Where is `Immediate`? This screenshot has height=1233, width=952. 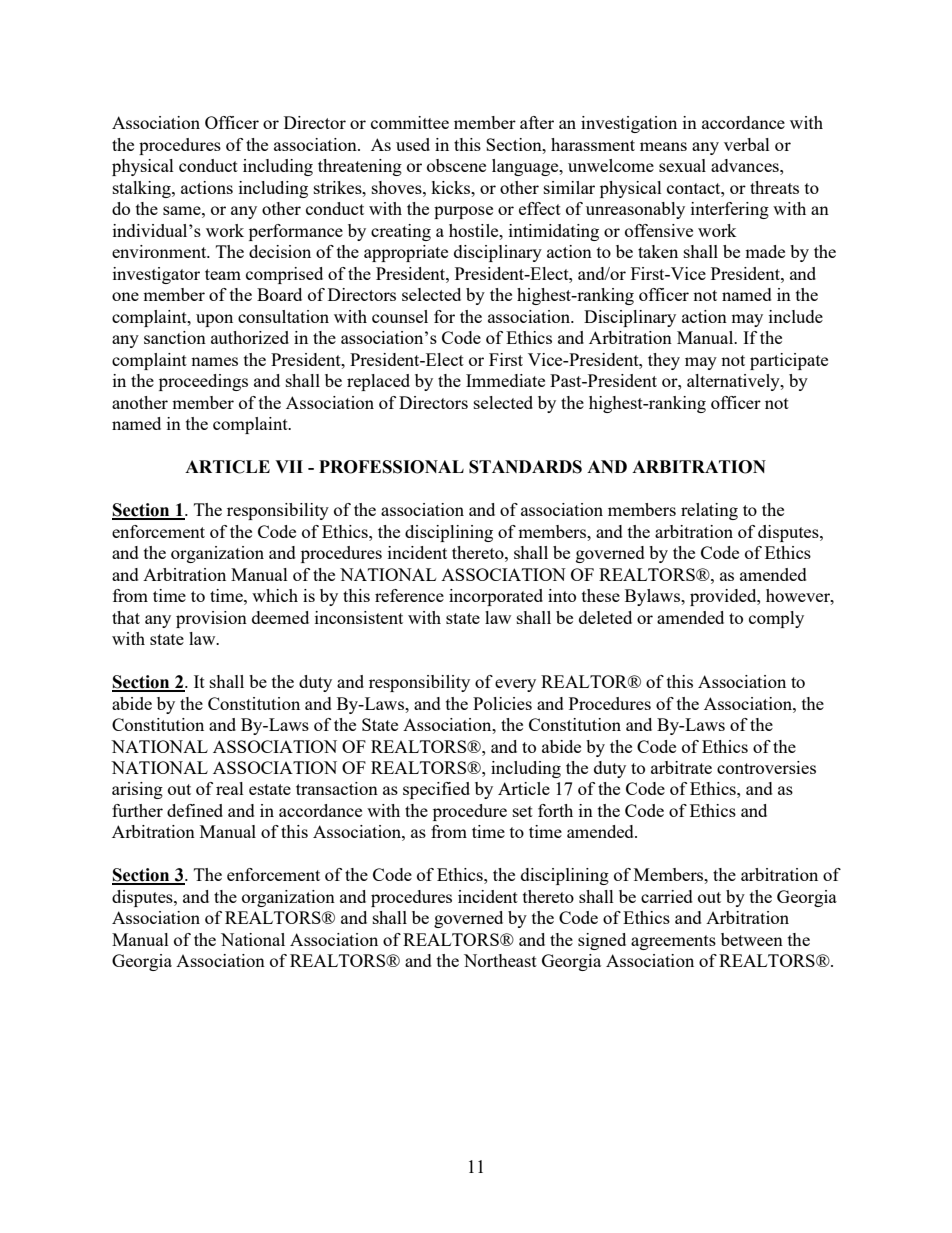 Immediate is located at coordinates (505, 380).
